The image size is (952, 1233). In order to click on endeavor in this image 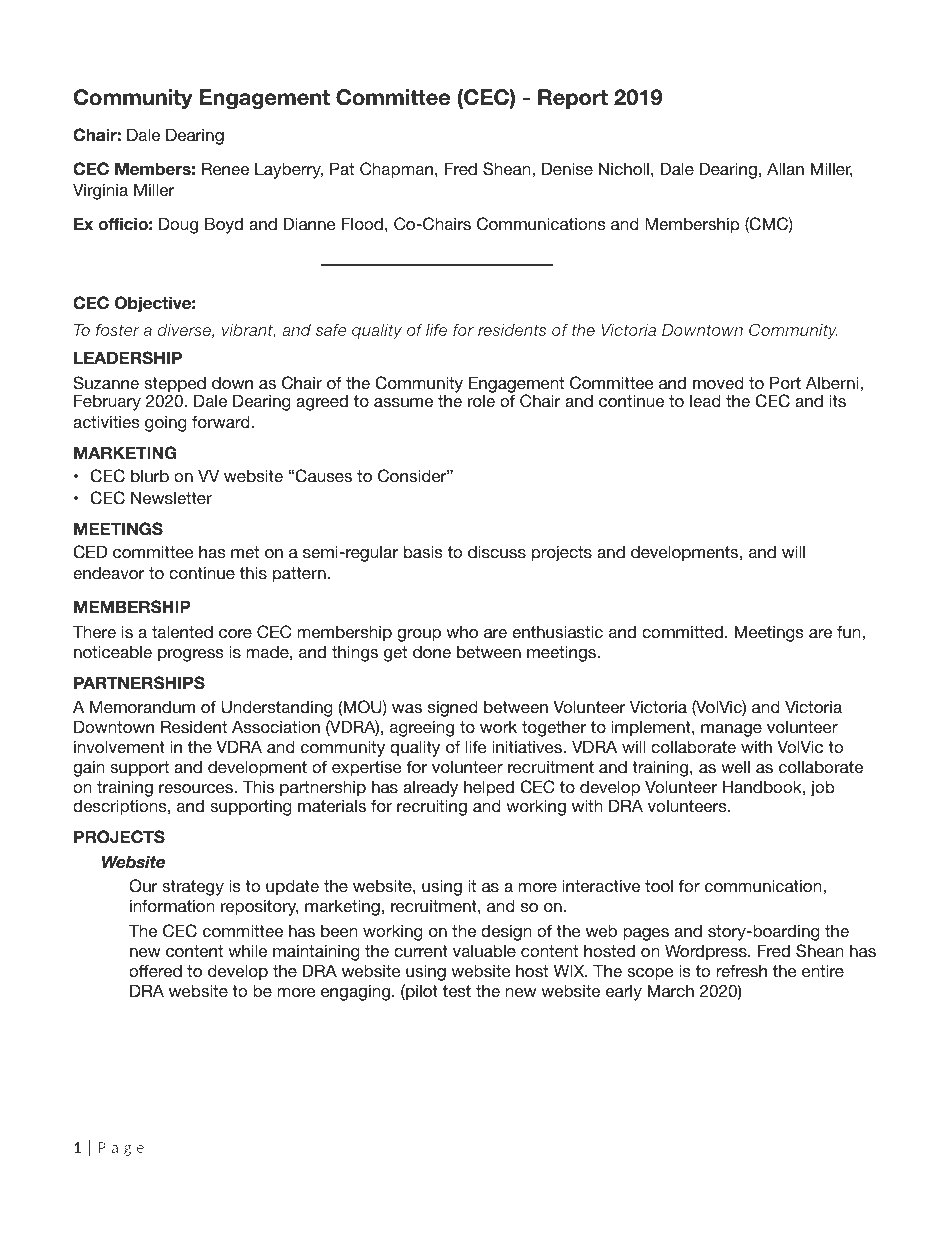, I will do `click(108, 573)`.
